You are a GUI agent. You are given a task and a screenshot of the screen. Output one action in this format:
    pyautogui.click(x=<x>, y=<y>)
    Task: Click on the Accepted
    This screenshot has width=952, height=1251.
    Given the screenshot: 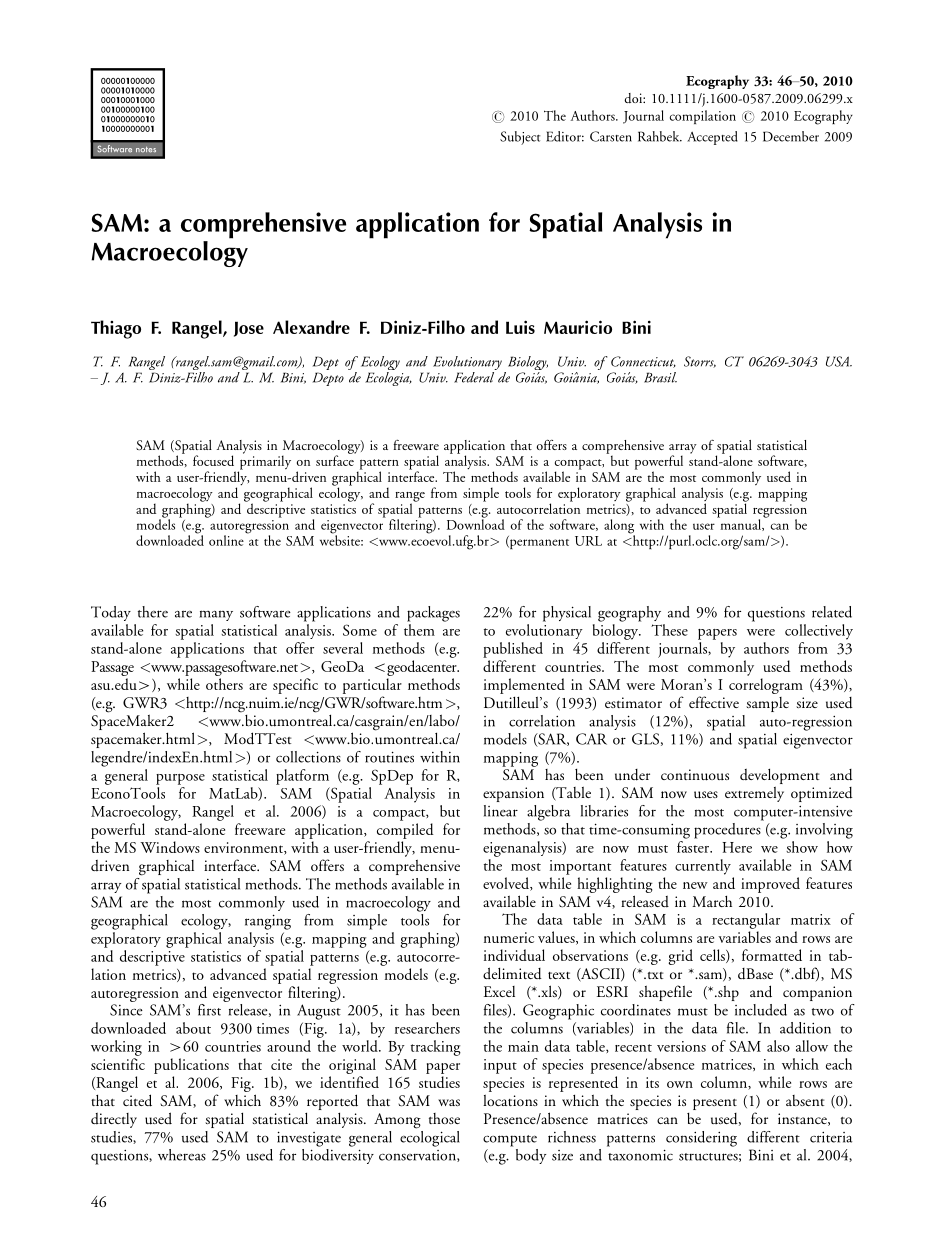 What is the action you would take?
    pyautogui.click(x=712, y=138)
